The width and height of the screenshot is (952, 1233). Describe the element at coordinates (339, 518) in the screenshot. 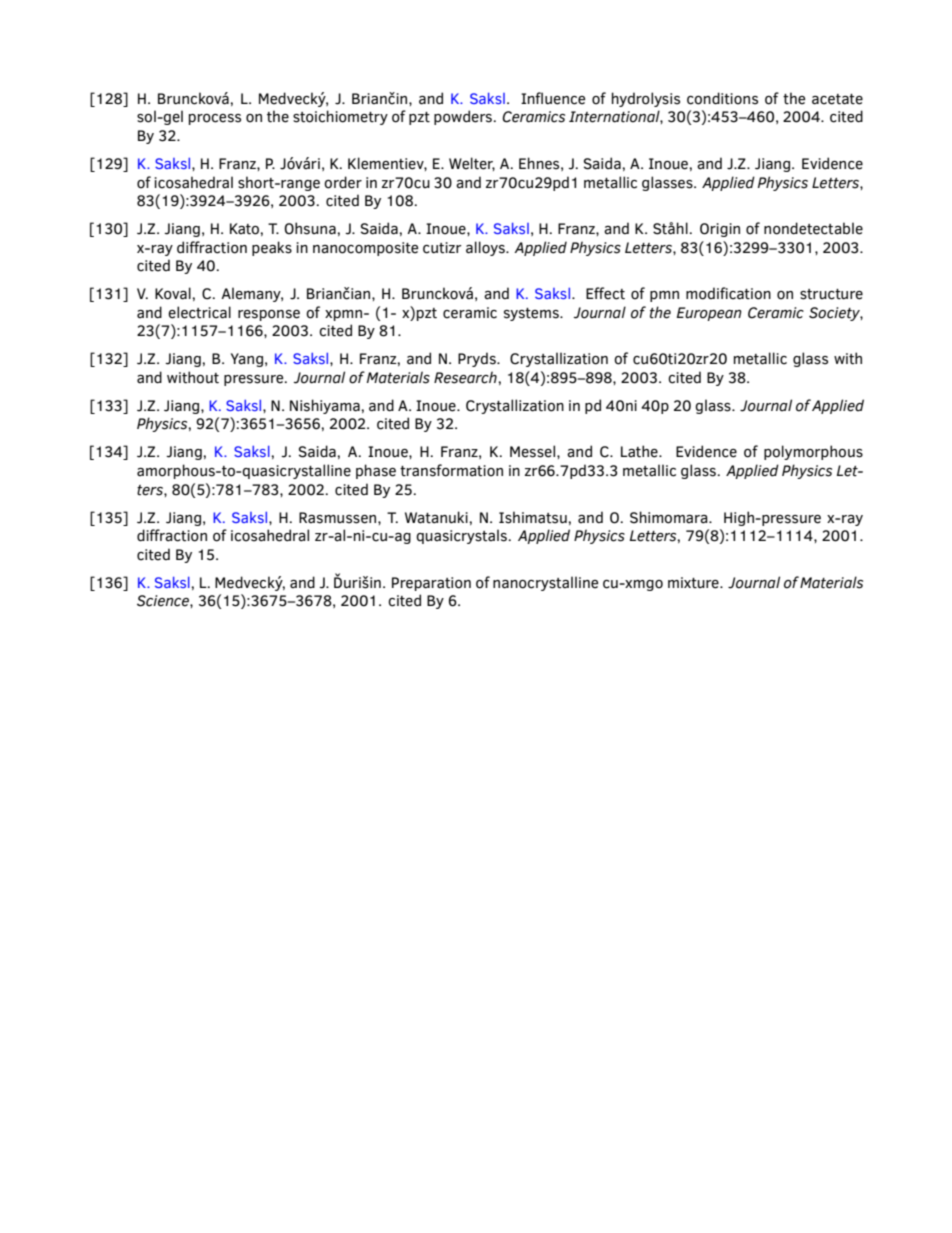

I see `Rasmussen` at that location.
